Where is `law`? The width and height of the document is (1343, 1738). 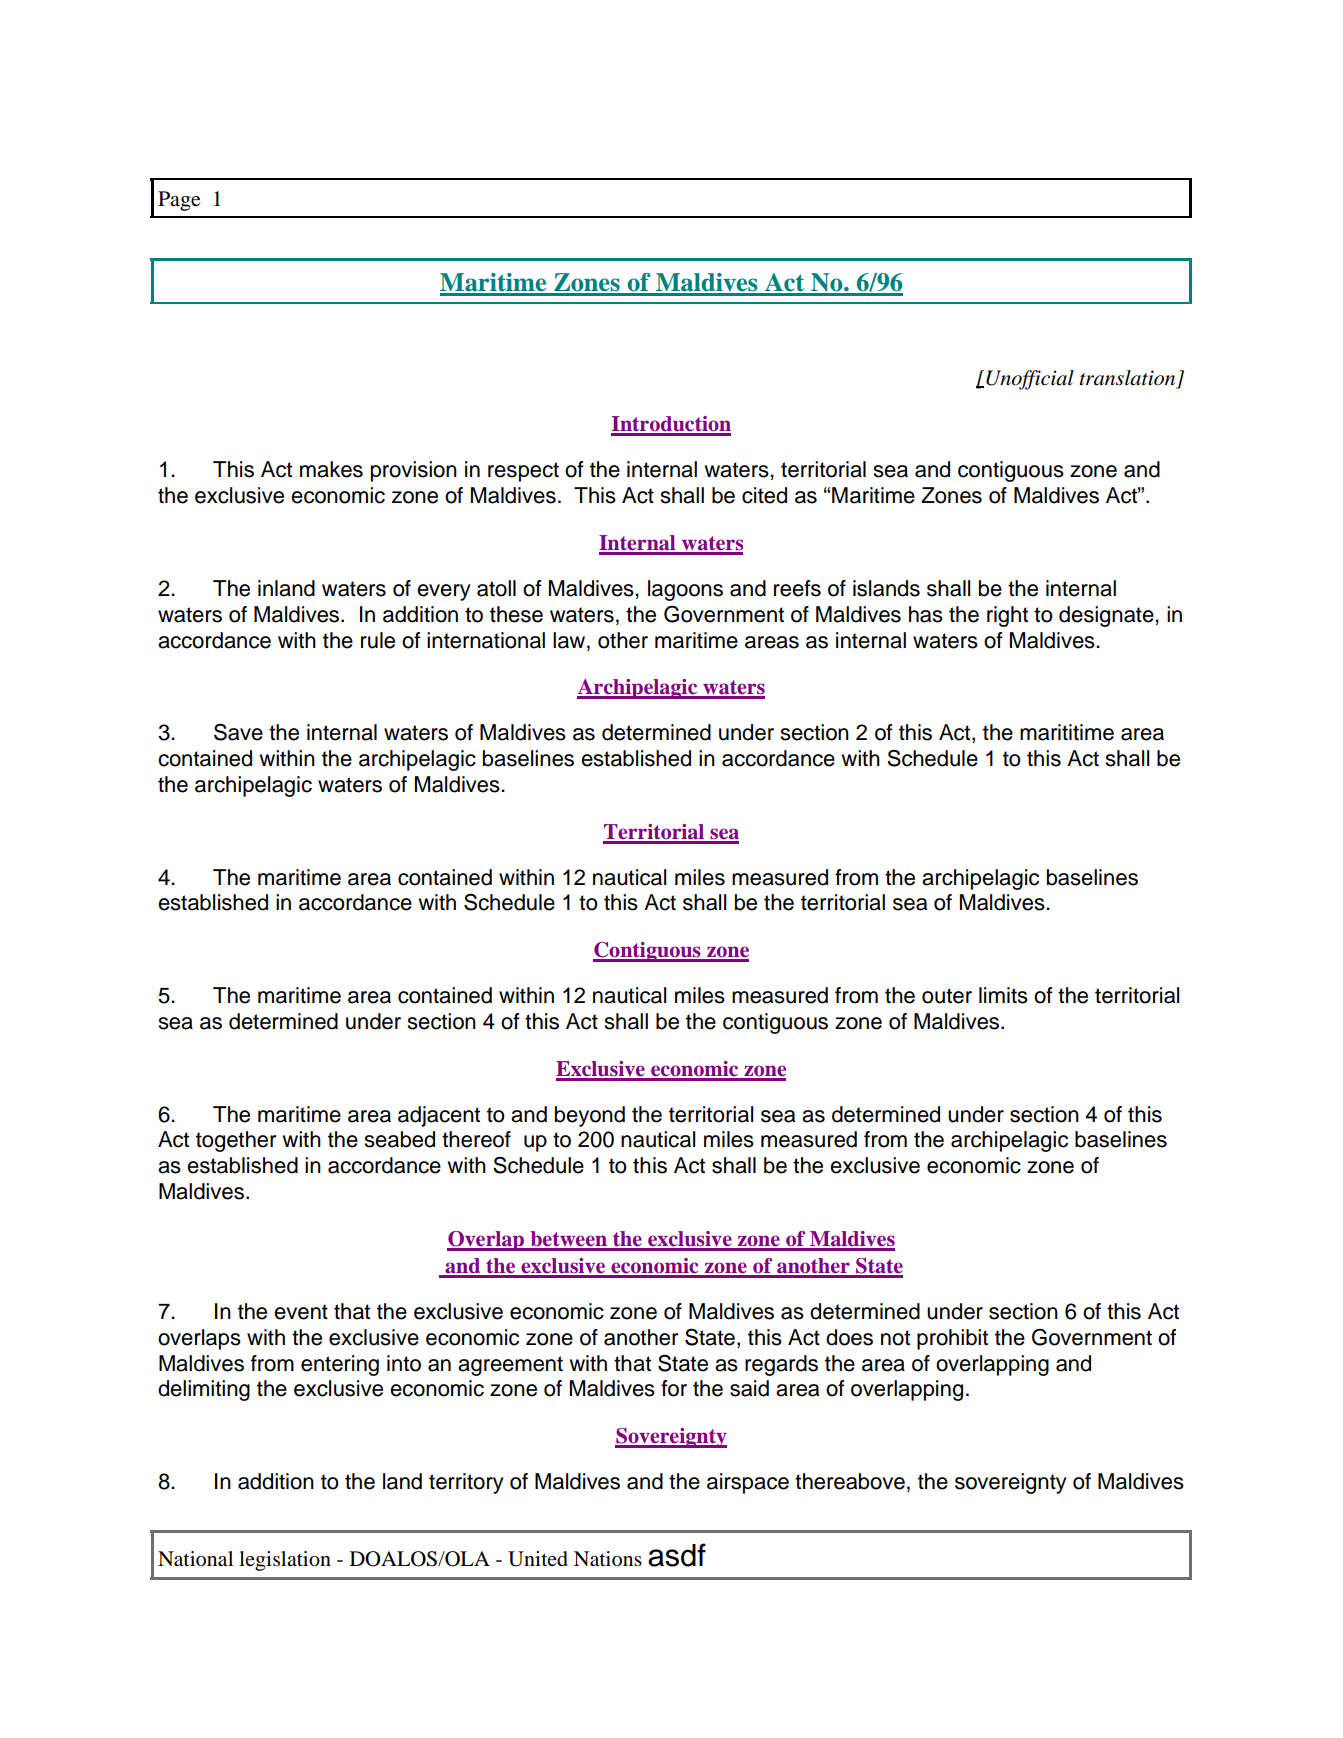 law is located at coordinates (570, 640).
